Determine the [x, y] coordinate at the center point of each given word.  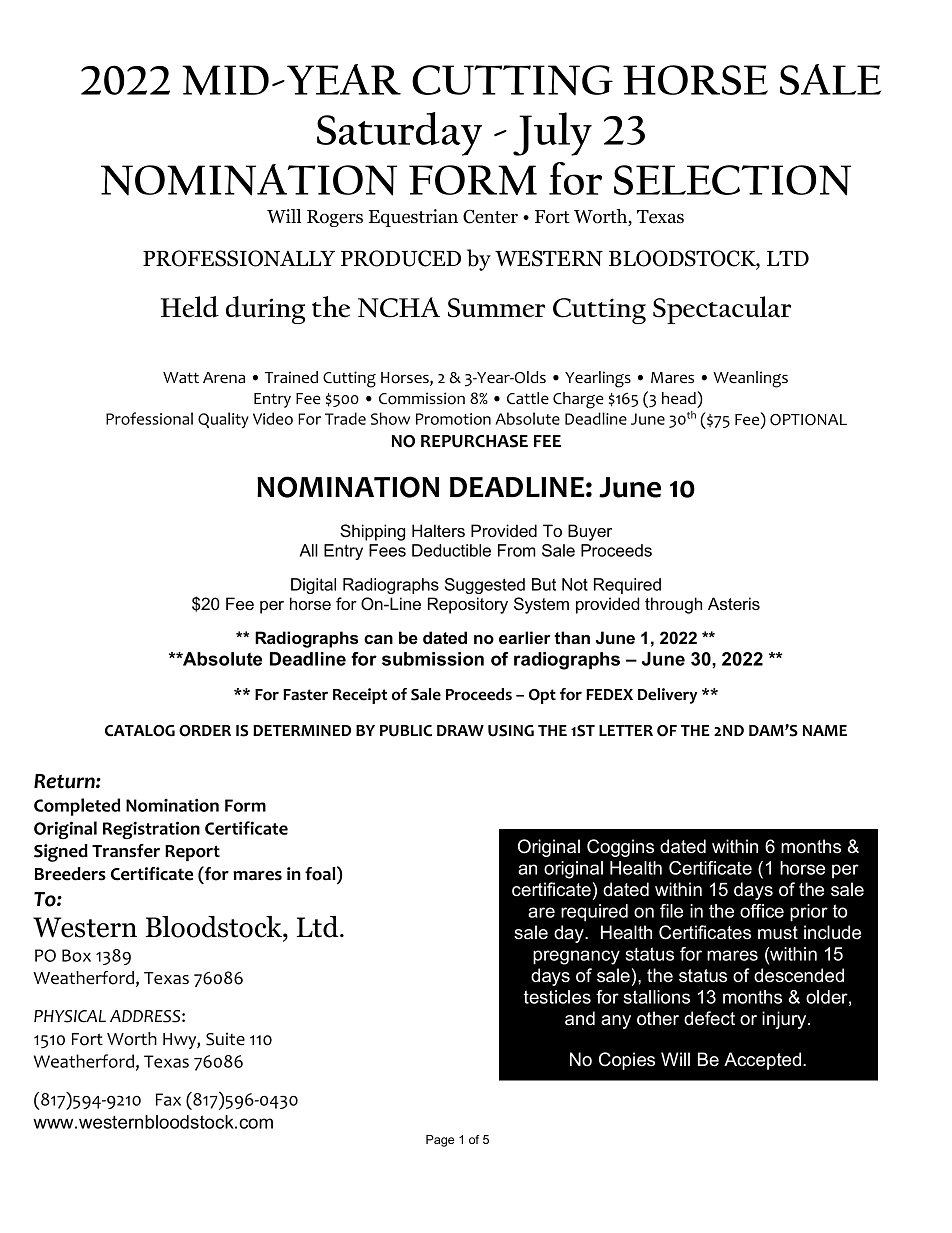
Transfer [126, 851]
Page [440, 1141]
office [762, 911]
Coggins [620, 848]
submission [433, 659]
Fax [168, 1099]
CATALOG [140, 731]
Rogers [335, 218]
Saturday [399, 134]
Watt [181, 377]
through [673, 605]
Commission [422, 398]
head [680, 398]
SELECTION [732, 180]
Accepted [764, 1061]
